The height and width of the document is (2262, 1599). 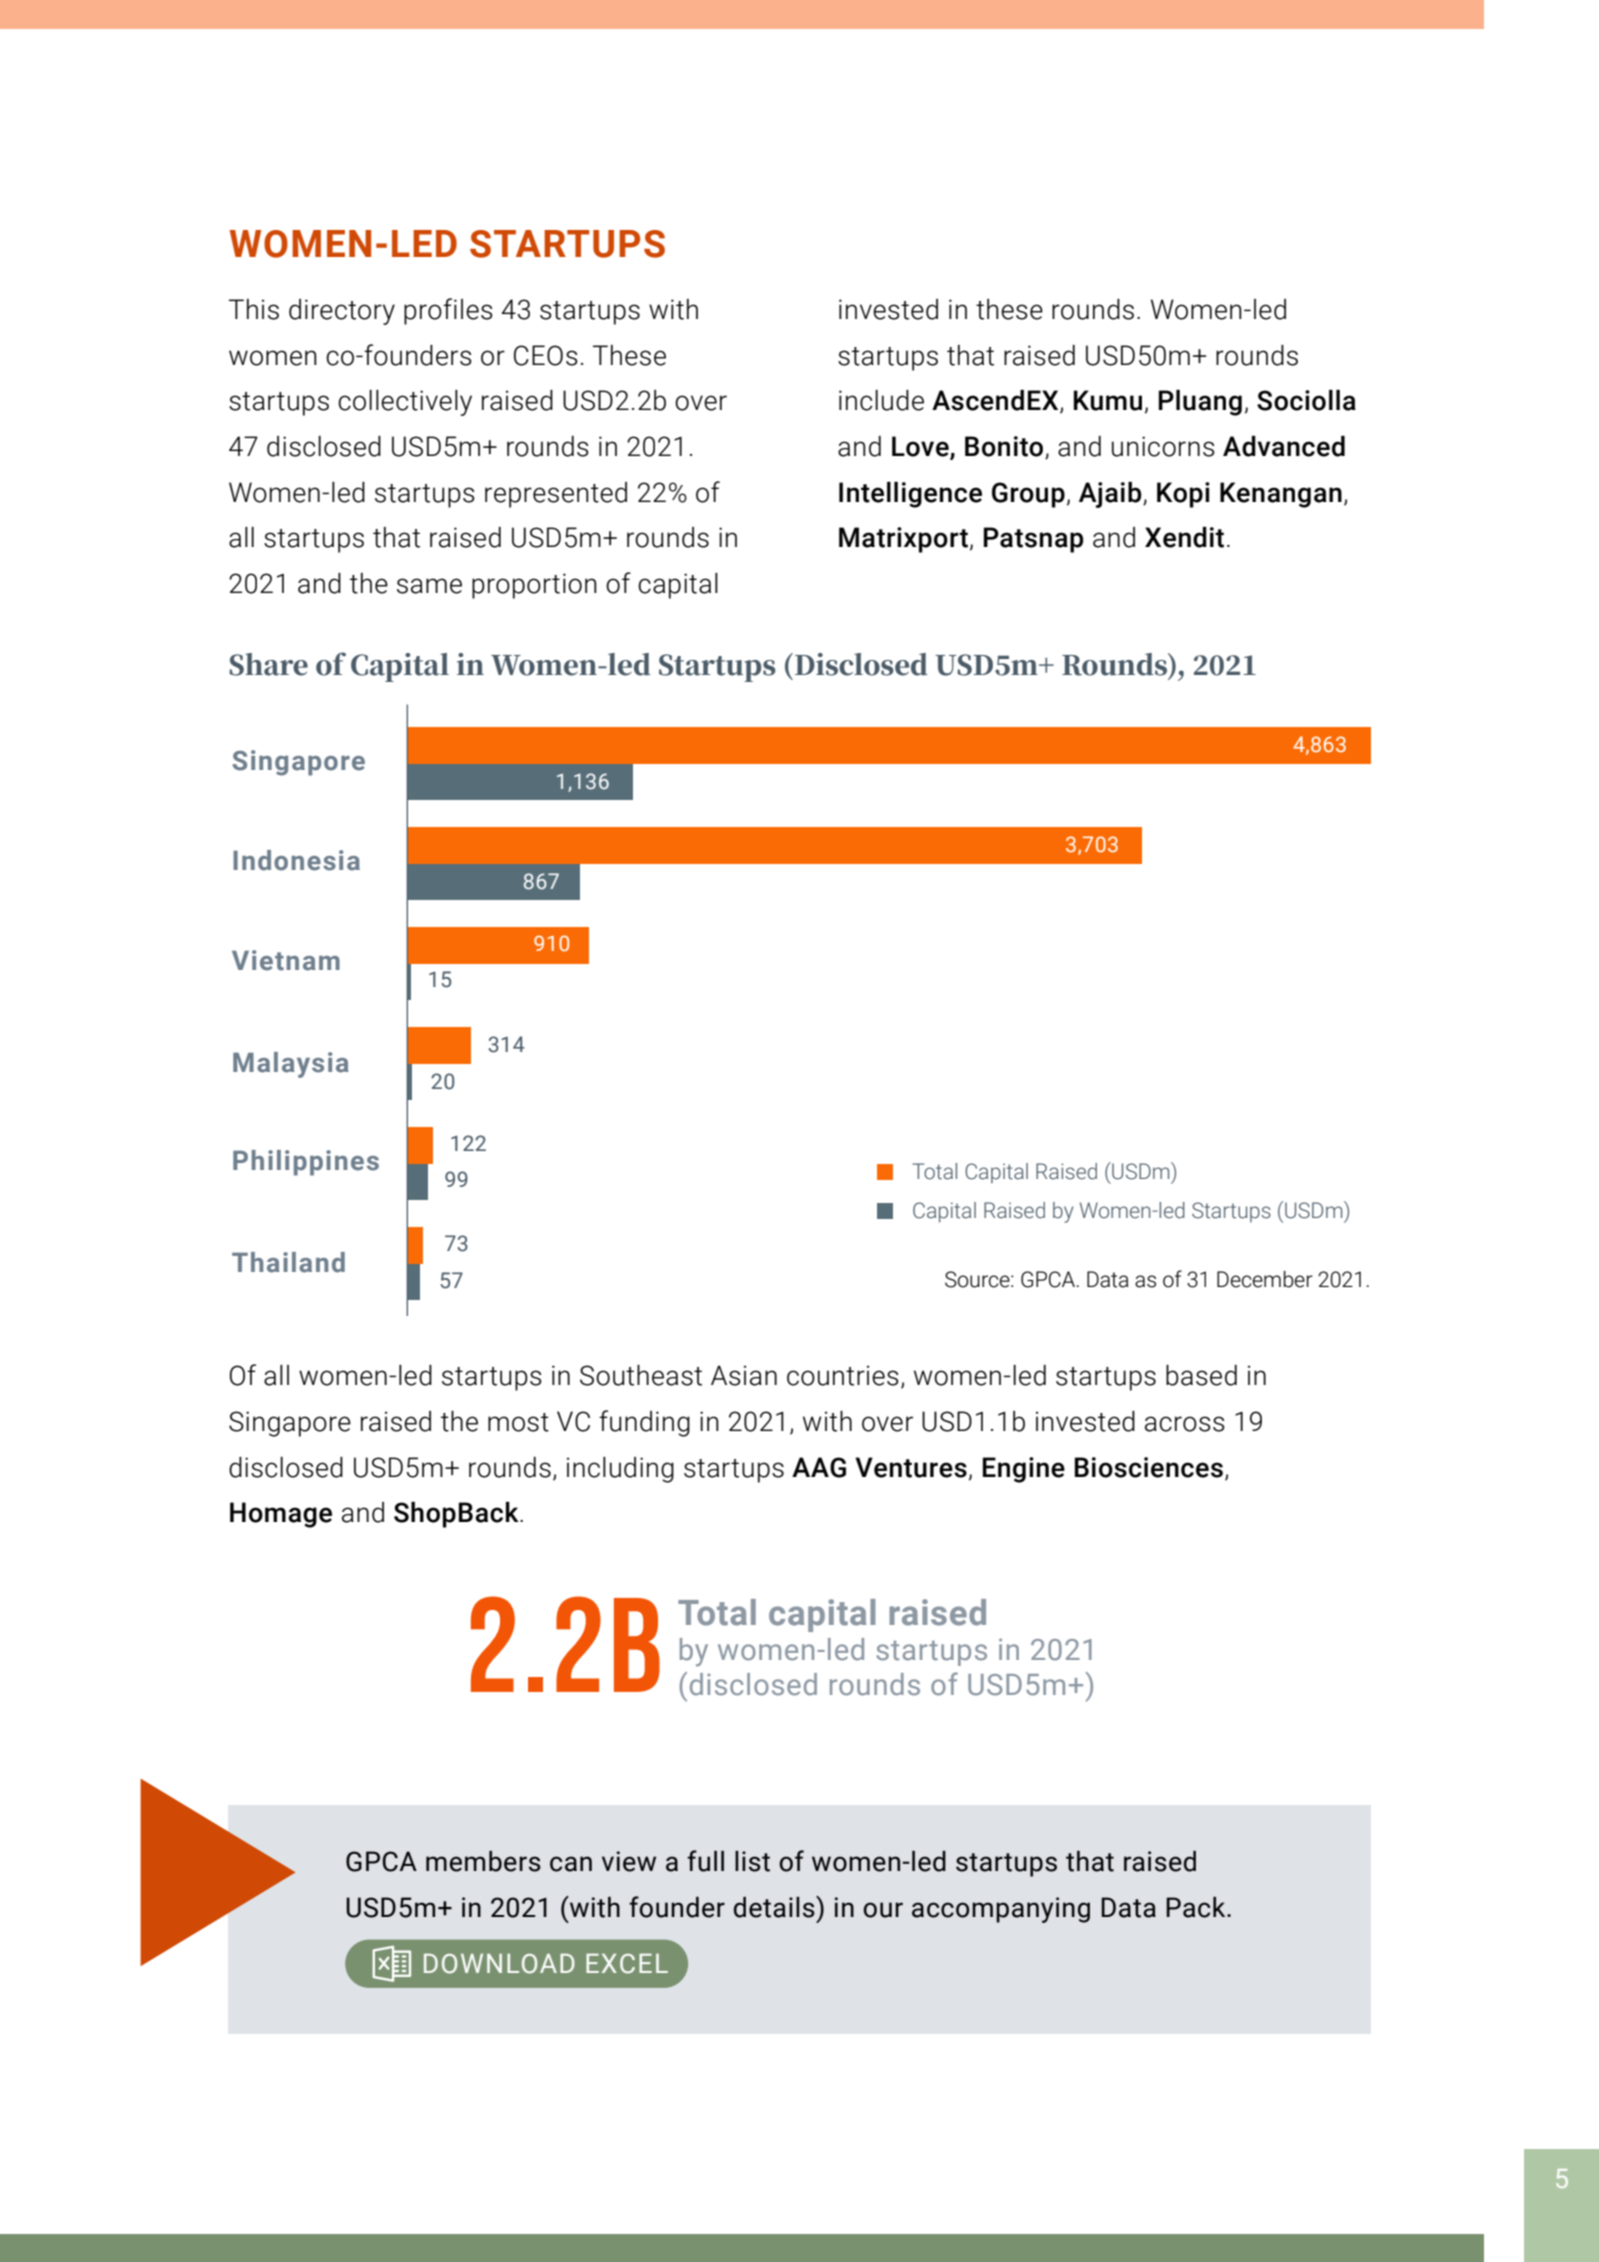 What do you see at coordinates (286, 960) in the document?
I see `Vietnam` at bounding box center [286, 960].
